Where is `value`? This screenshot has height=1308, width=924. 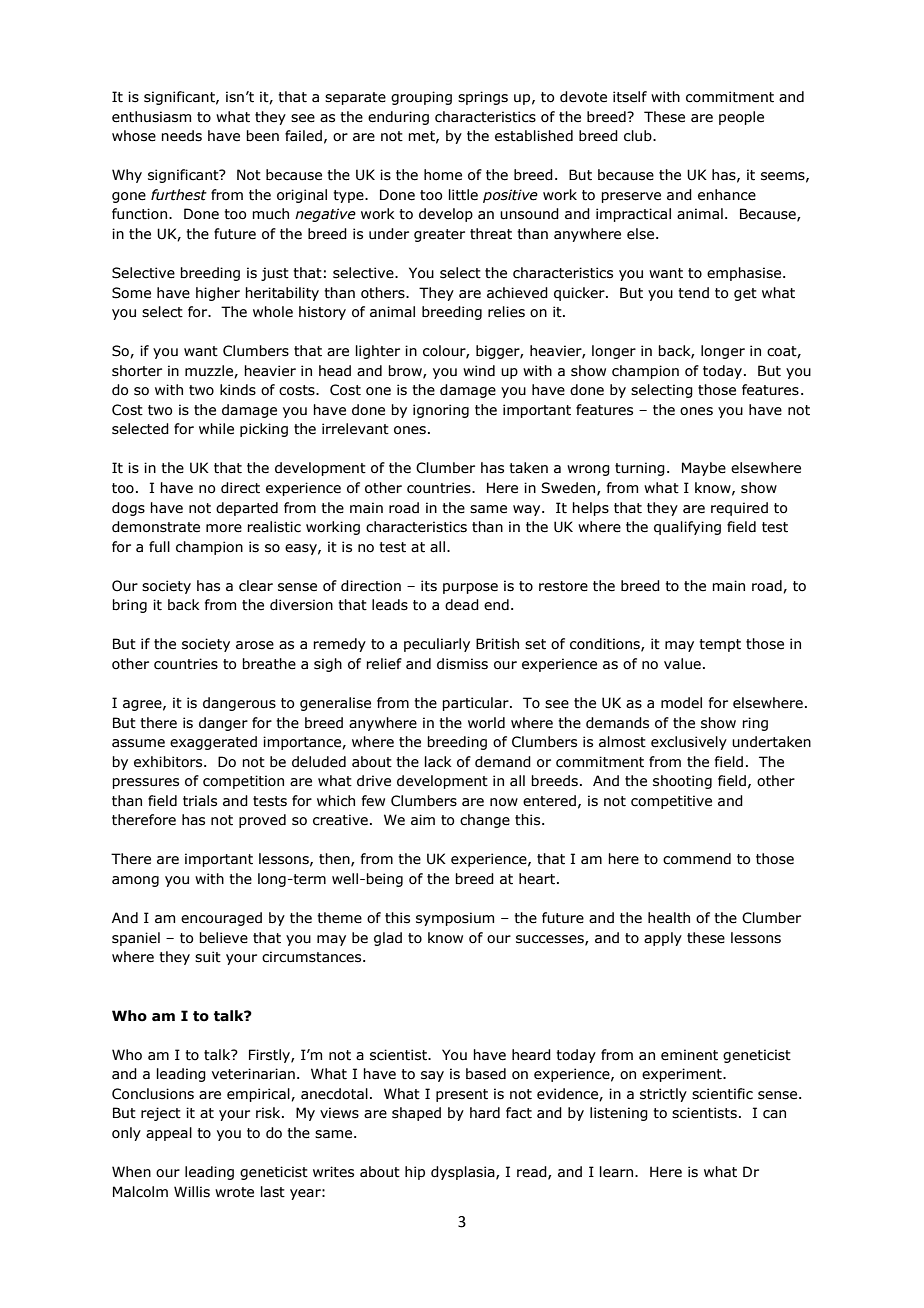
value is located at coordinates (682, 664).
